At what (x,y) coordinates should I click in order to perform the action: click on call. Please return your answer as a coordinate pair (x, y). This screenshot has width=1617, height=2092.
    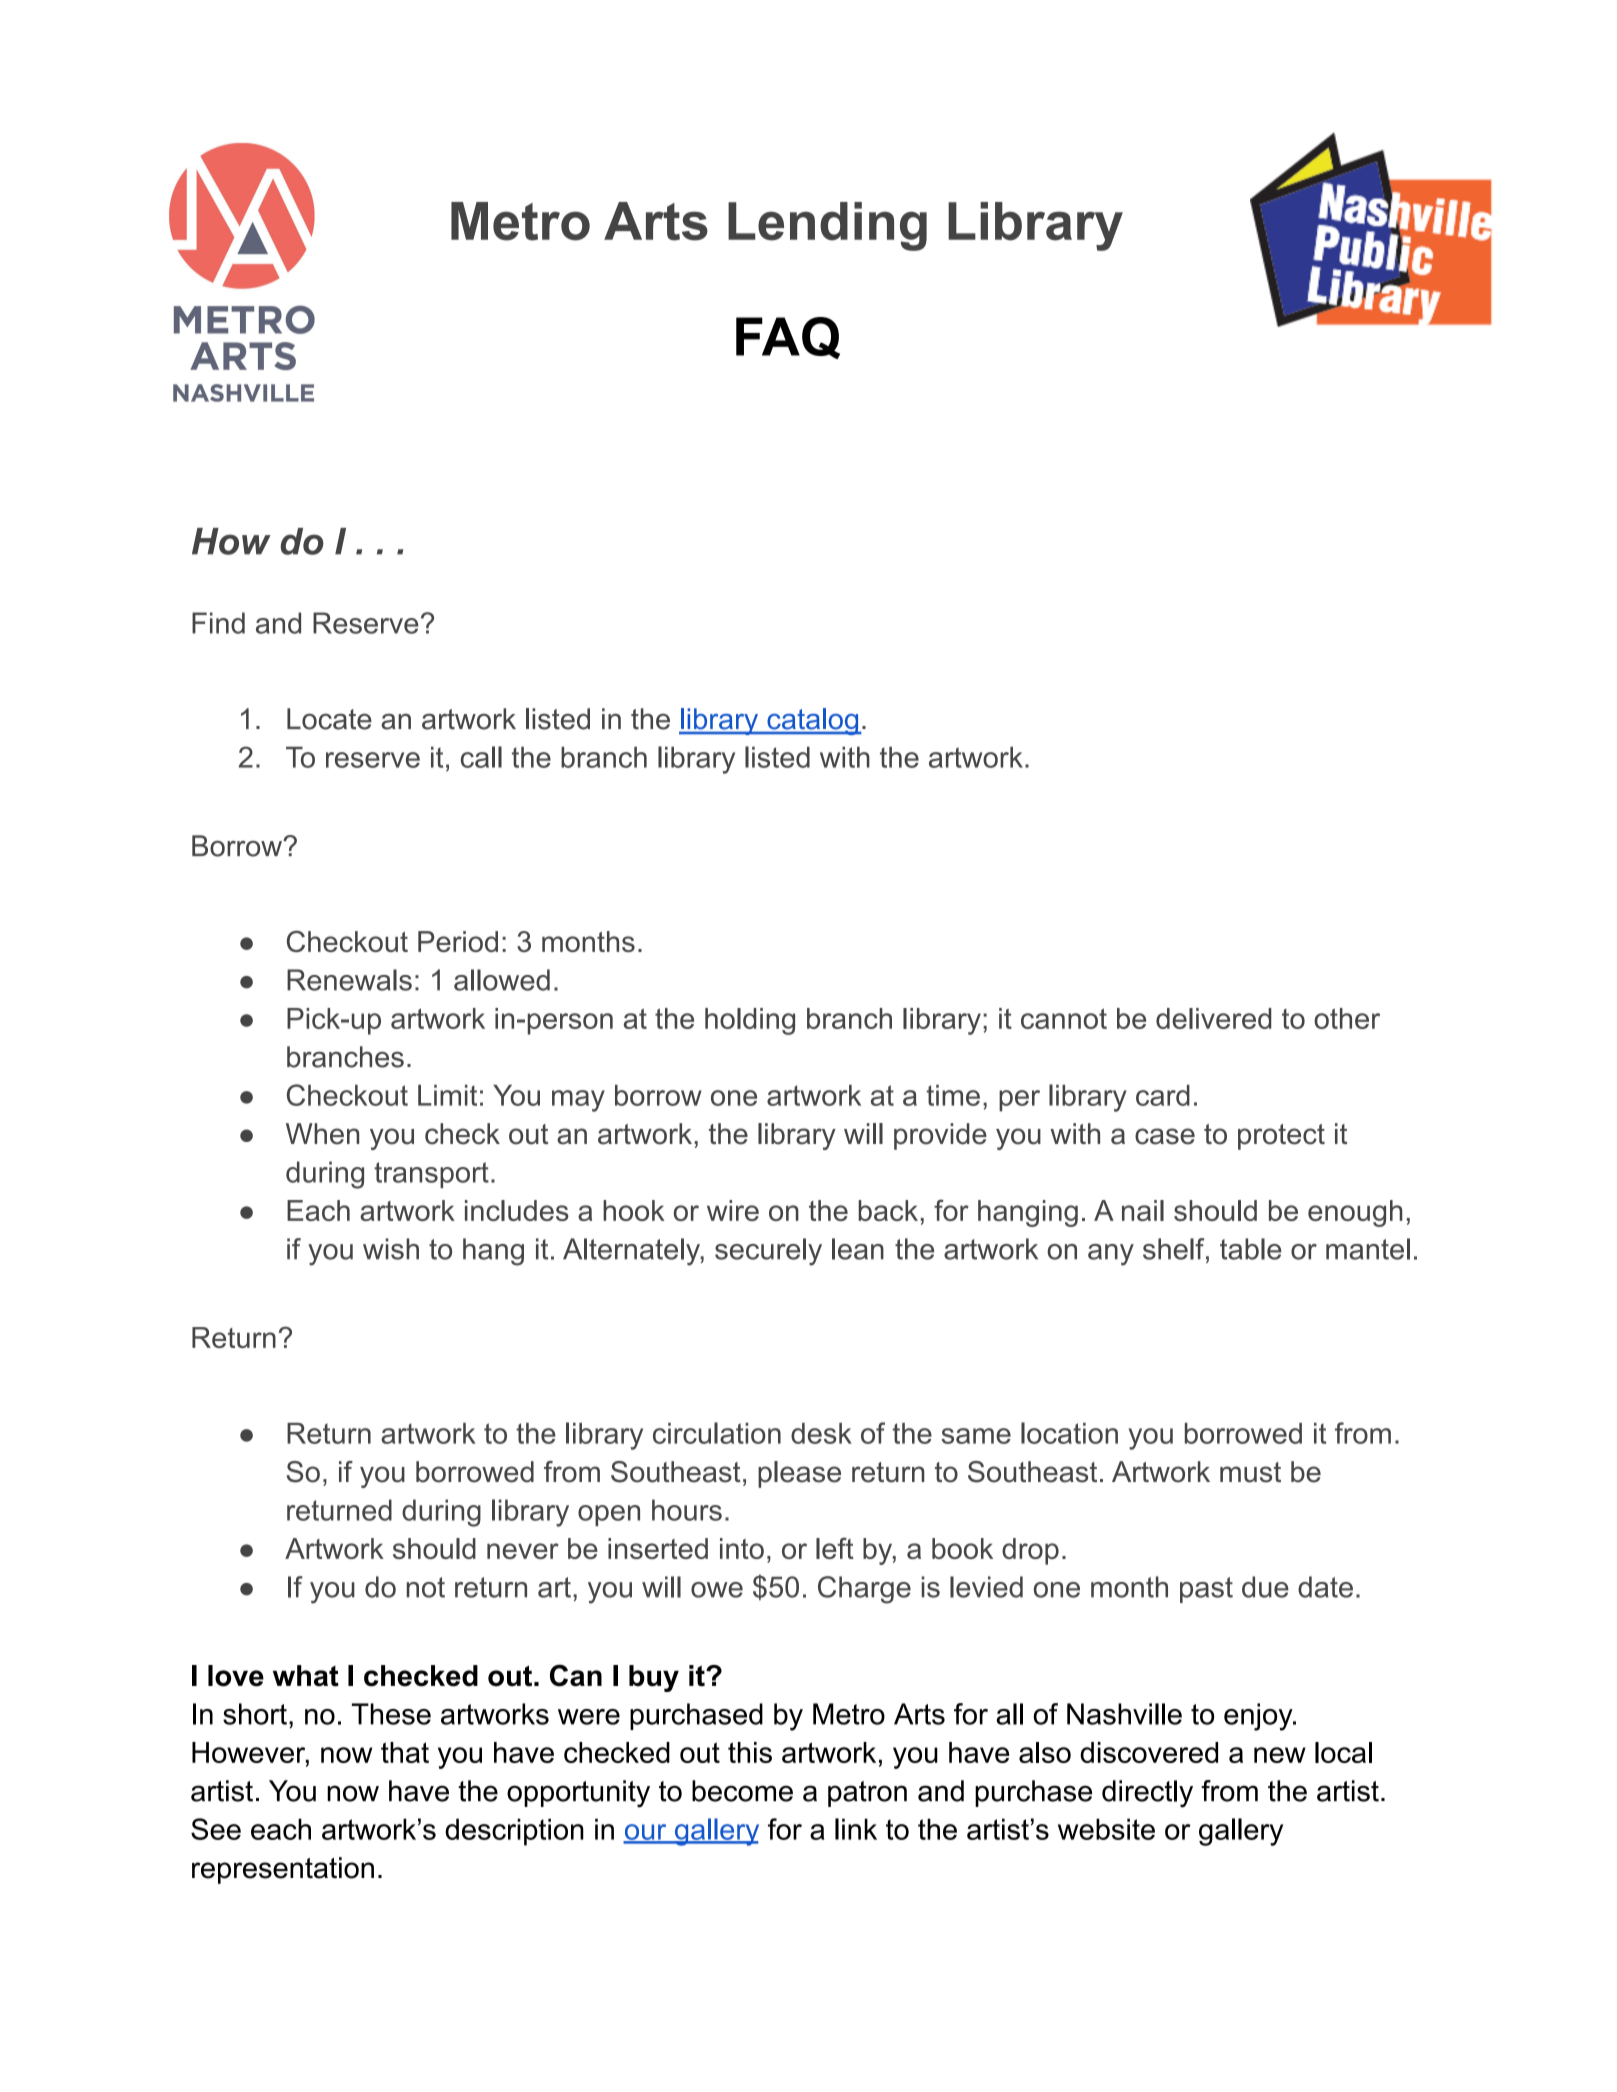
    Looking at the image, I should click on (481, 757).
